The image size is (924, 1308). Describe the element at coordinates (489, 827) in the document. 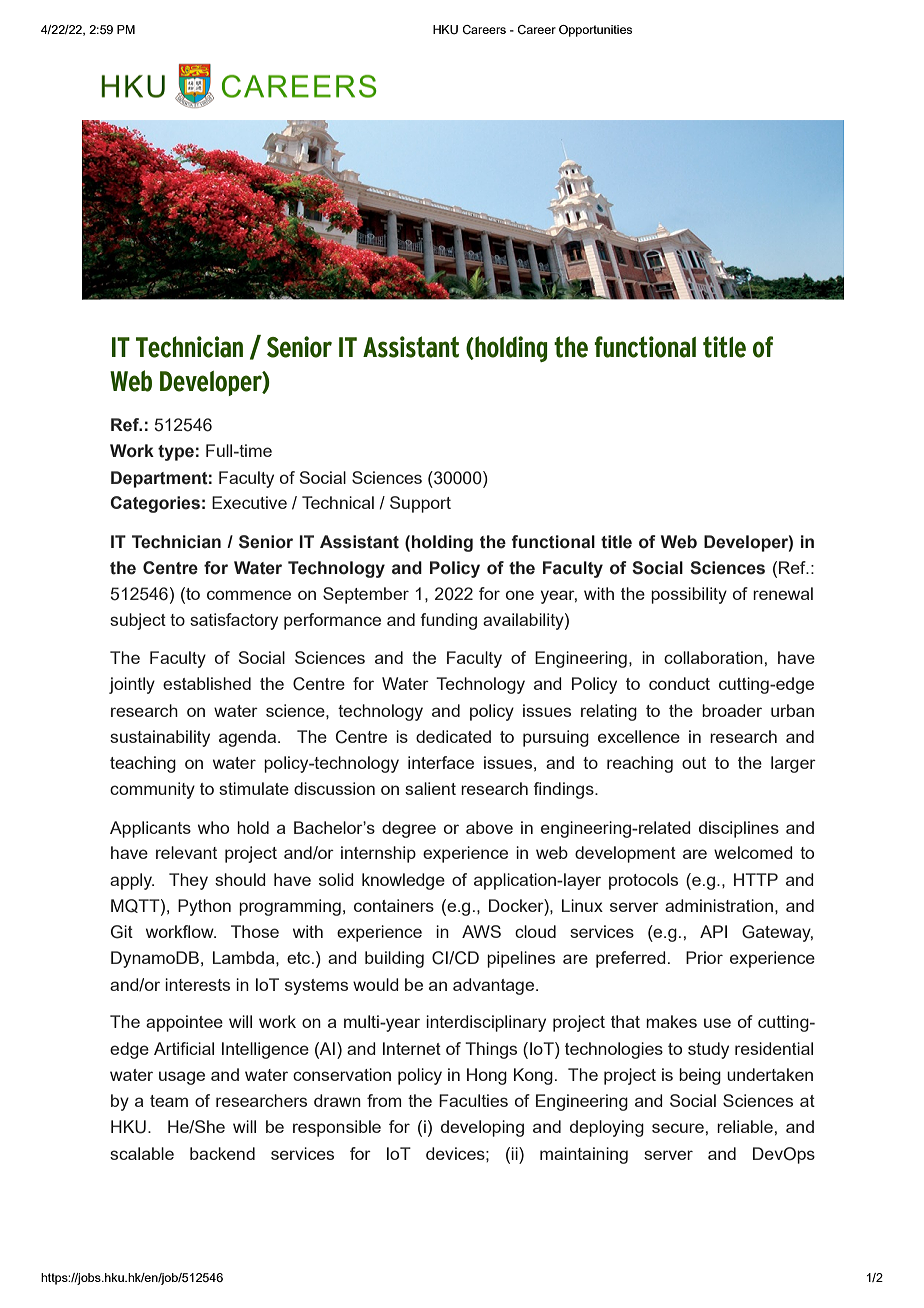

I see `above` at that location.
